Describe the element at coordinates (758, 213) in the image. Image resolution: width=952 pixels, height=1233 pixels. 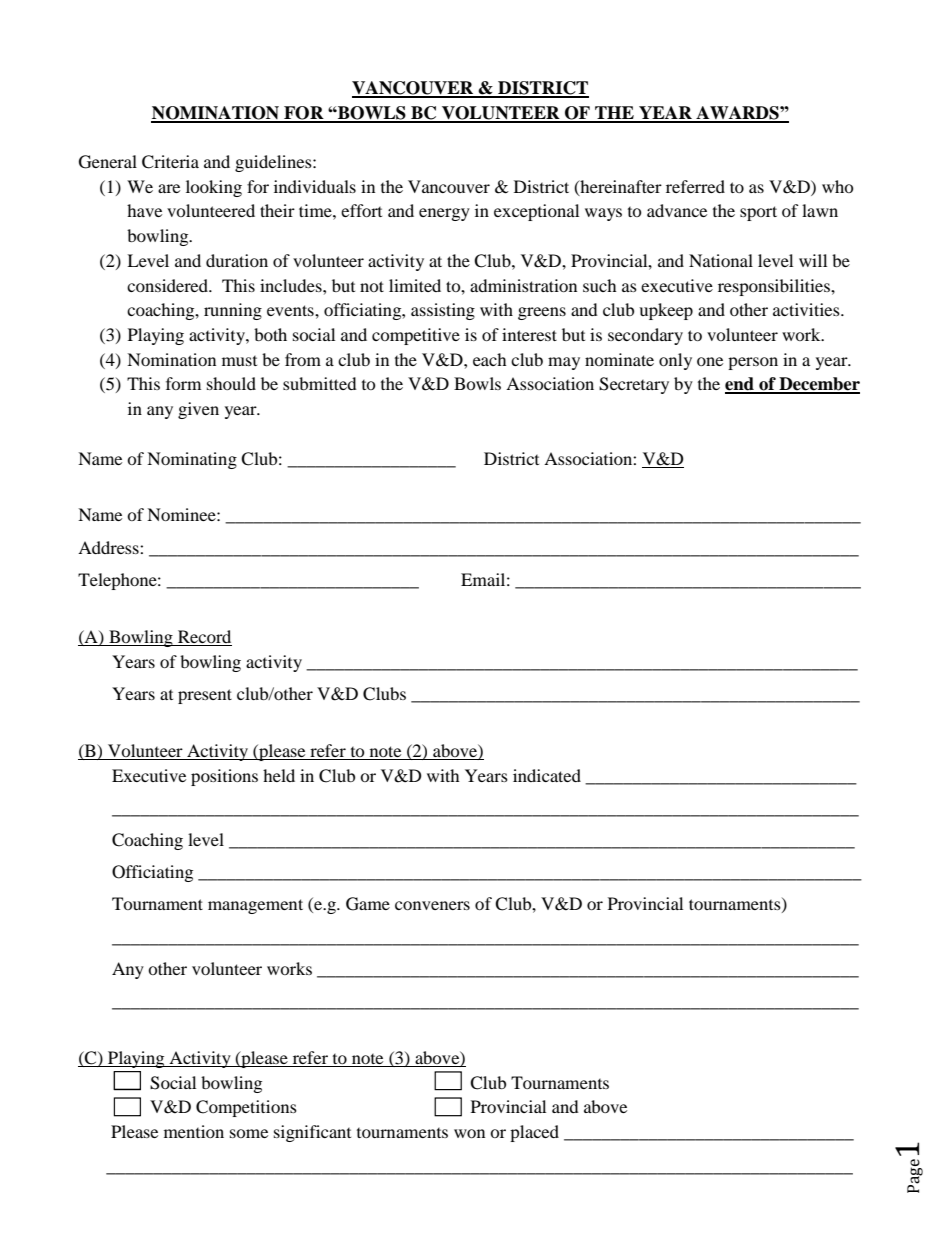
I see `sport` at that location.
